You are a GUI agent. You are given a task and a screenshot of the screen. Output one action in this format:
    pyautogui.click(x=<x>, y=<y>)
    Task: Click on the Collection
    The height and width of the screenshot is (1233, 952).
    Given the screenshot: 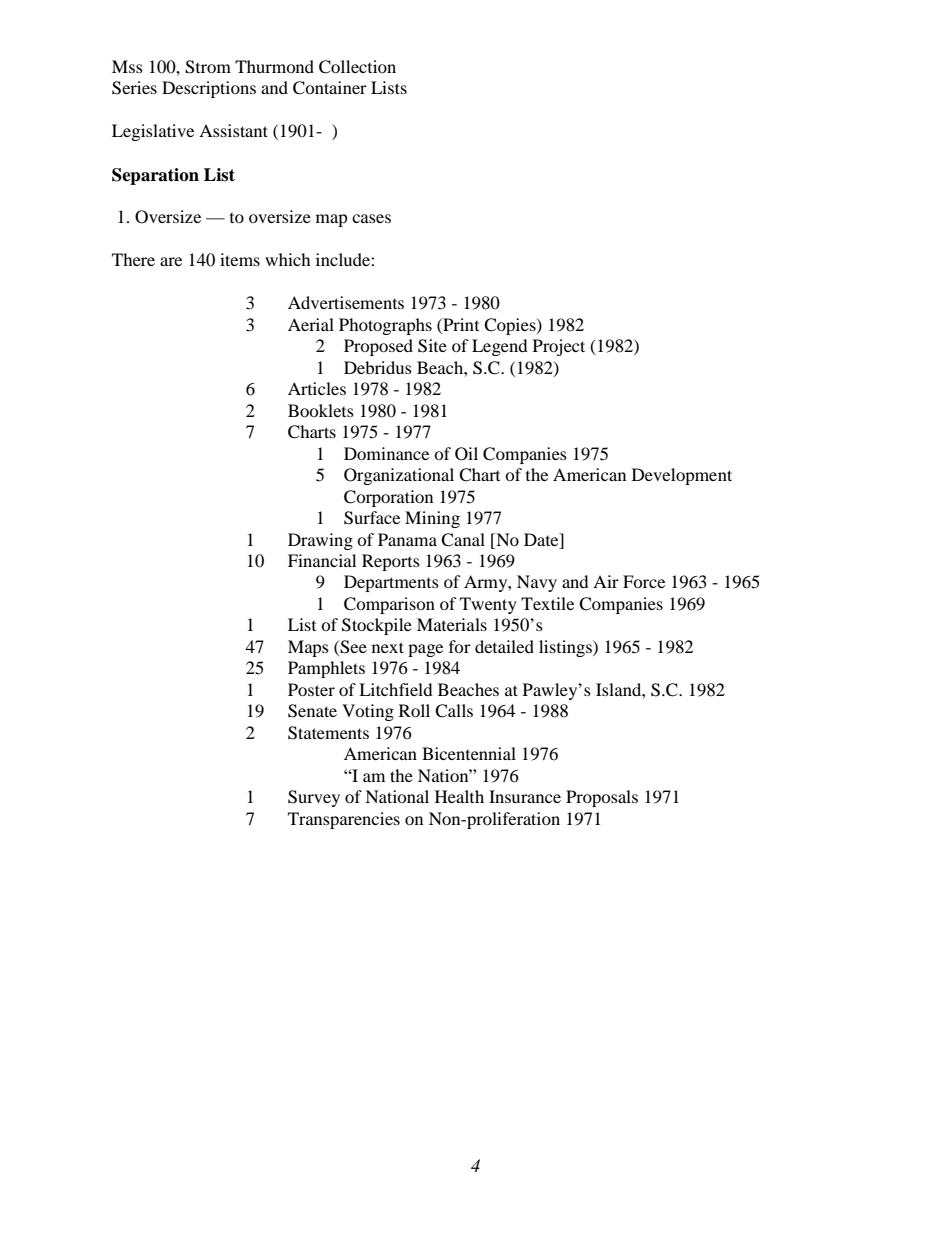 What is the action you would take?
    pyautogui.click(x=357, y=67)
